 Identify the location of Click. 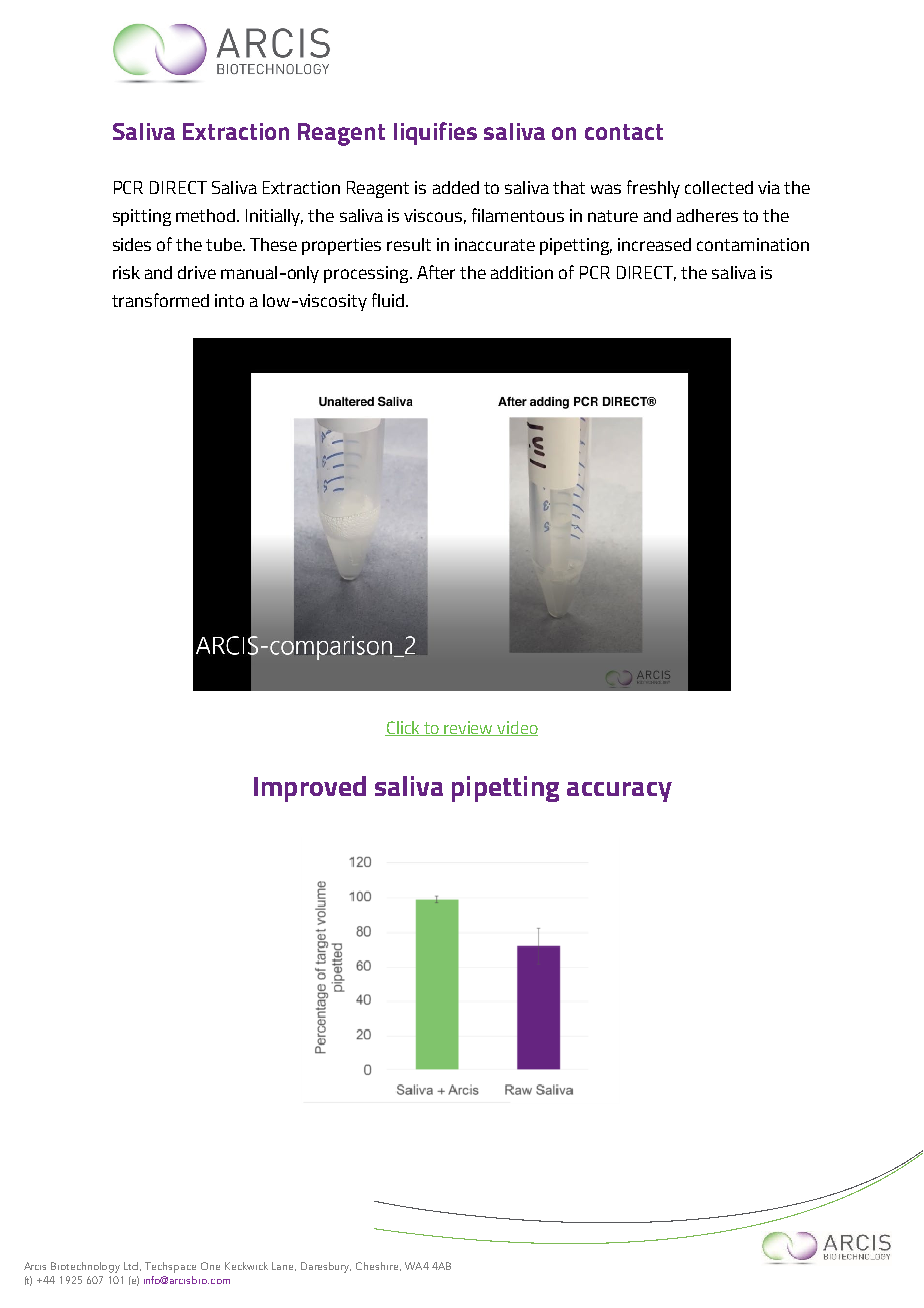
(403, 728).
